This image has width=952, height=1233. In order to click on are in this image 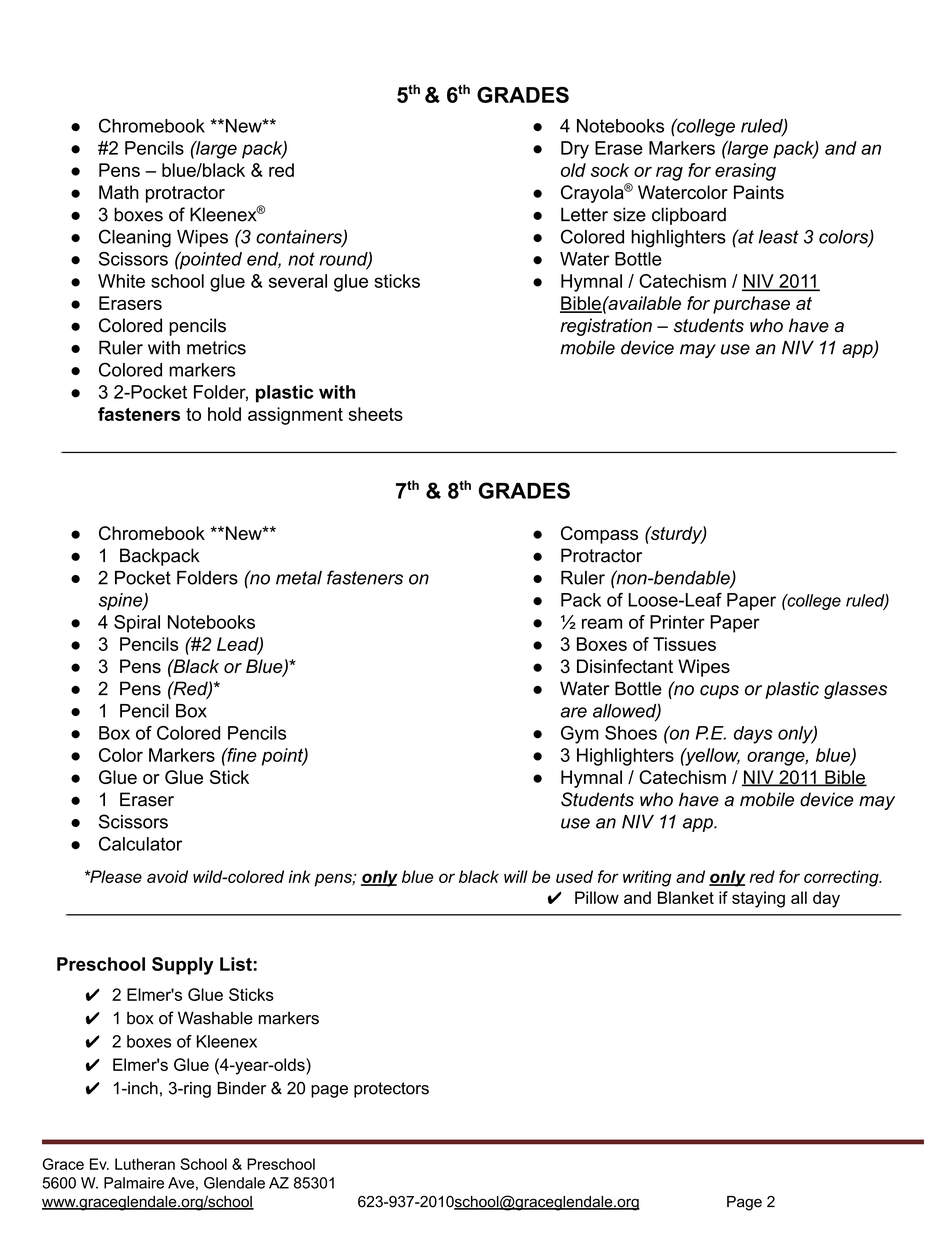, I will do `click(574, 712)`.
